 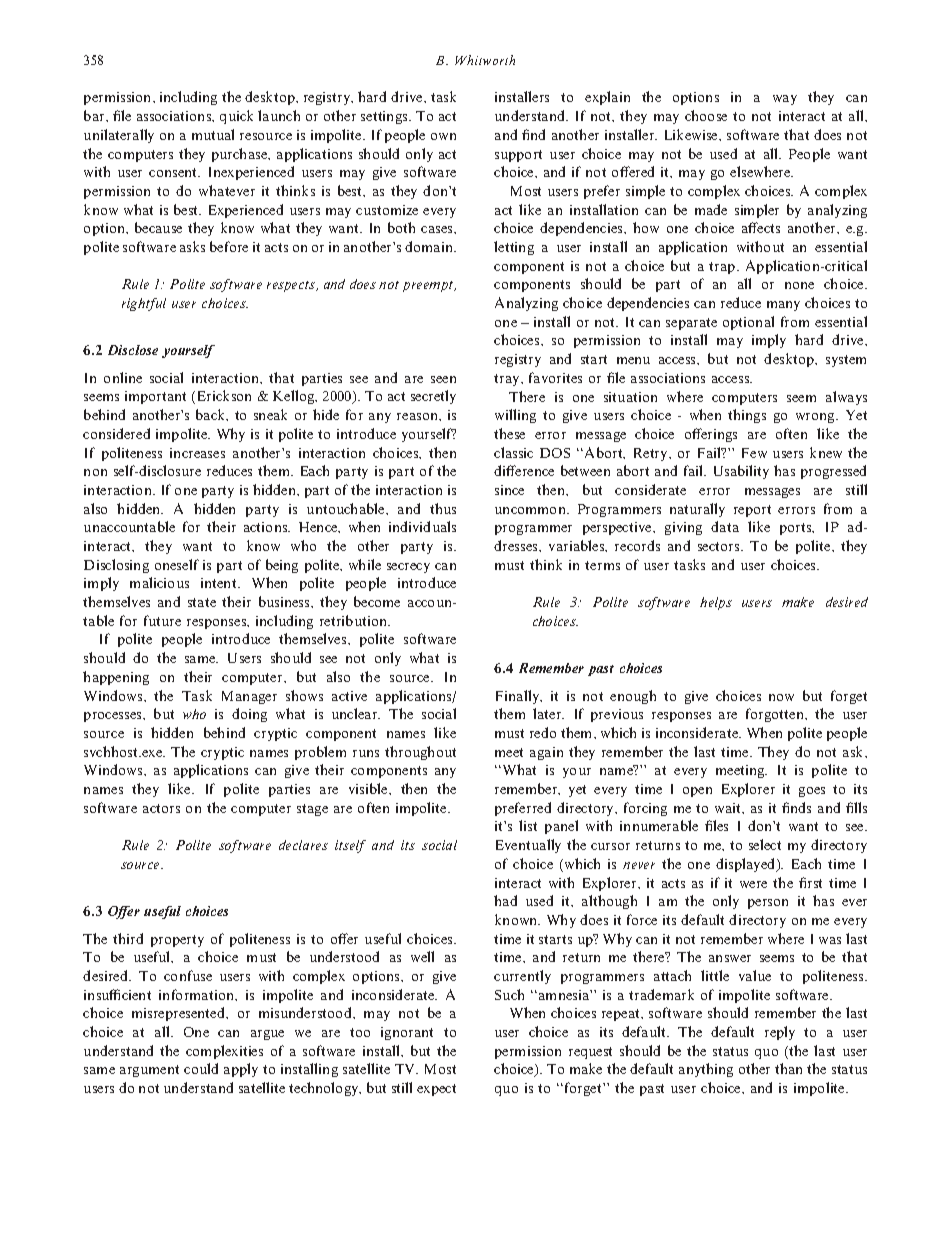 I want to click on back, so click(x=212, y=415).
